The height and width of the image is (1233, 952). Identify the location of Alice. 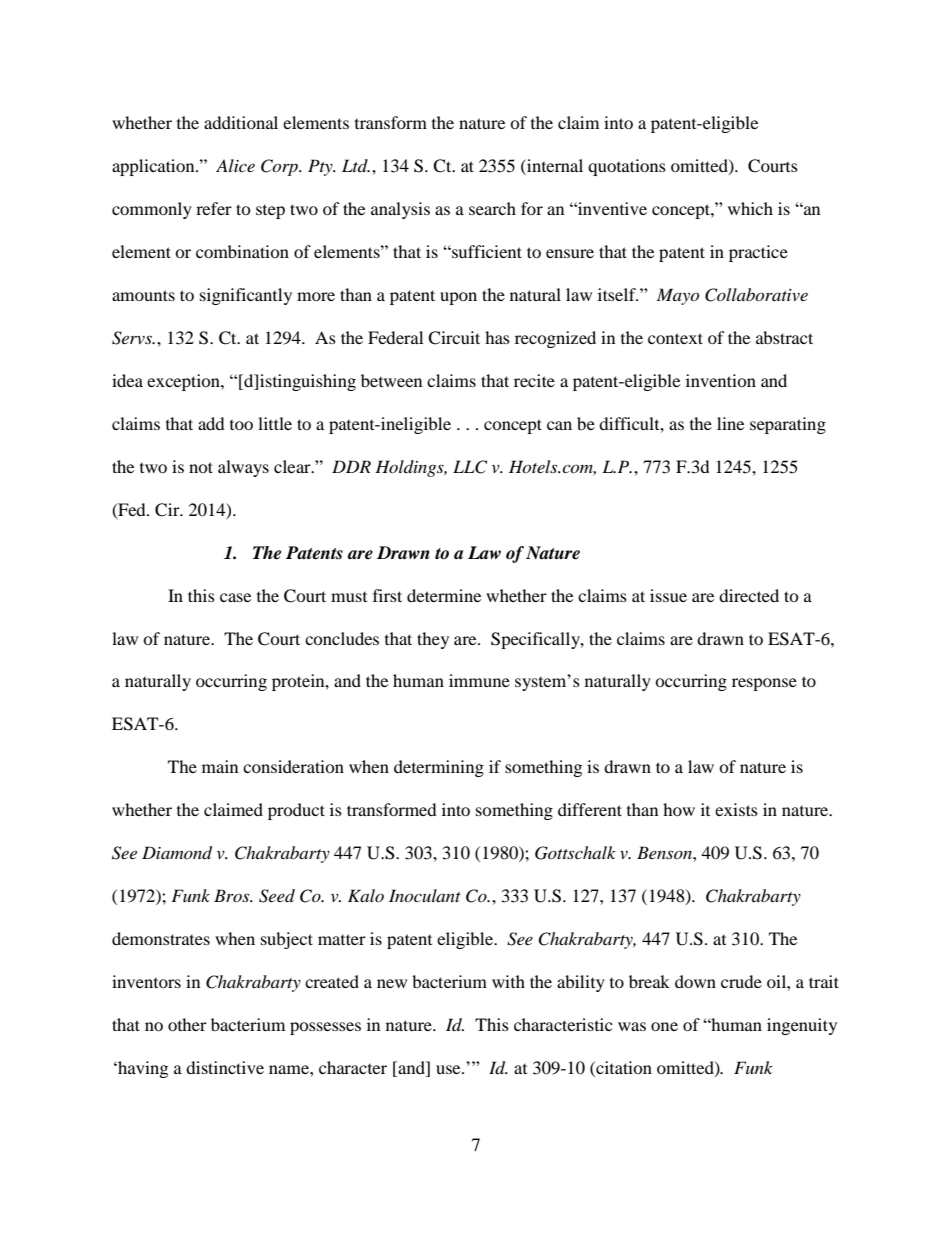
(235, 165).
